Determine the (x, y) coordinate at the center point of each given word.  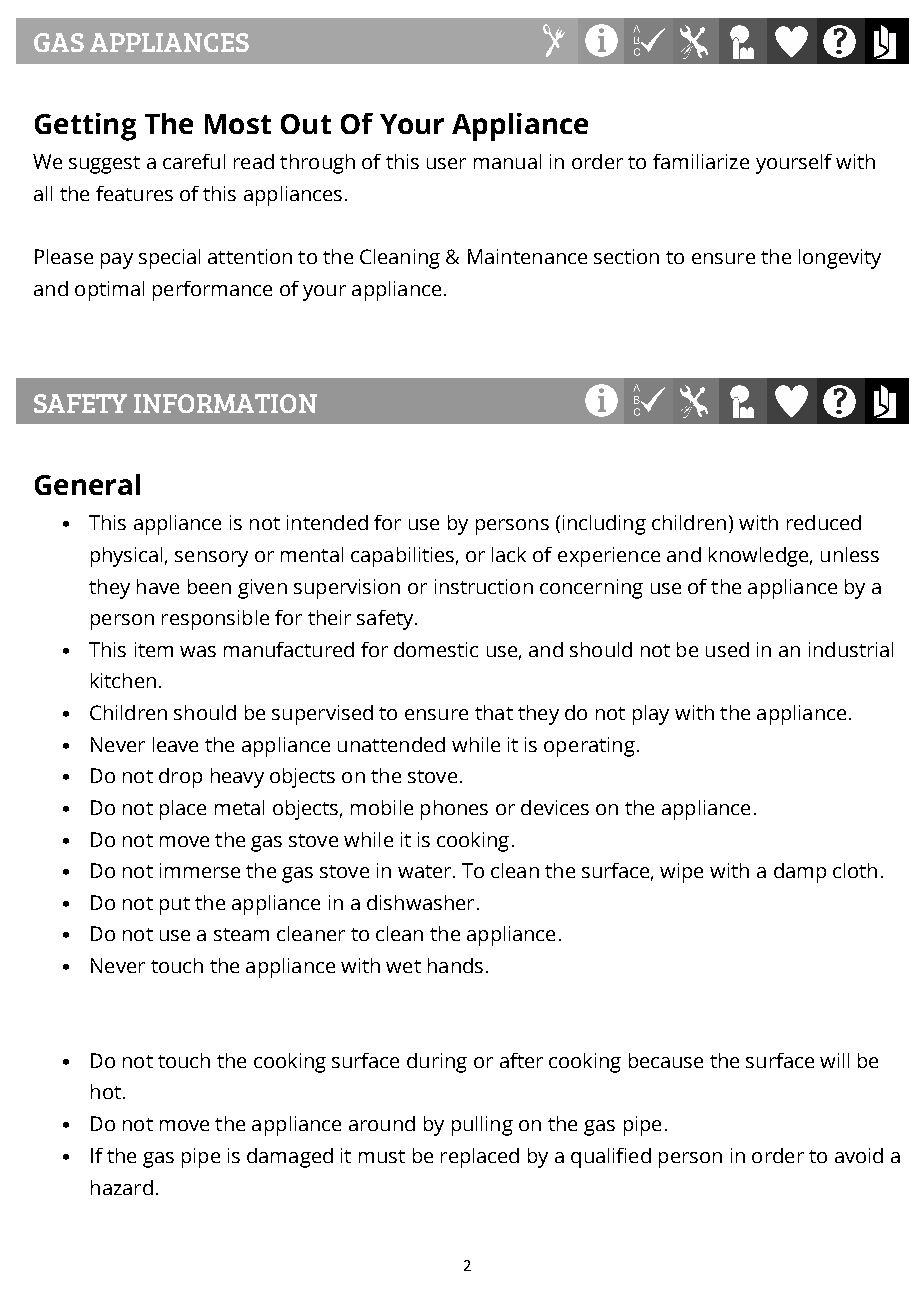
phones (454, 810)
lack (509, 554)
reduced (824, 522)
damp (800, 873)
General (87, 484)
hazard (122, 1187)
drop (180, 778)
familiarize (701, 161)
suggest (104, 165)
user (446, 163)
